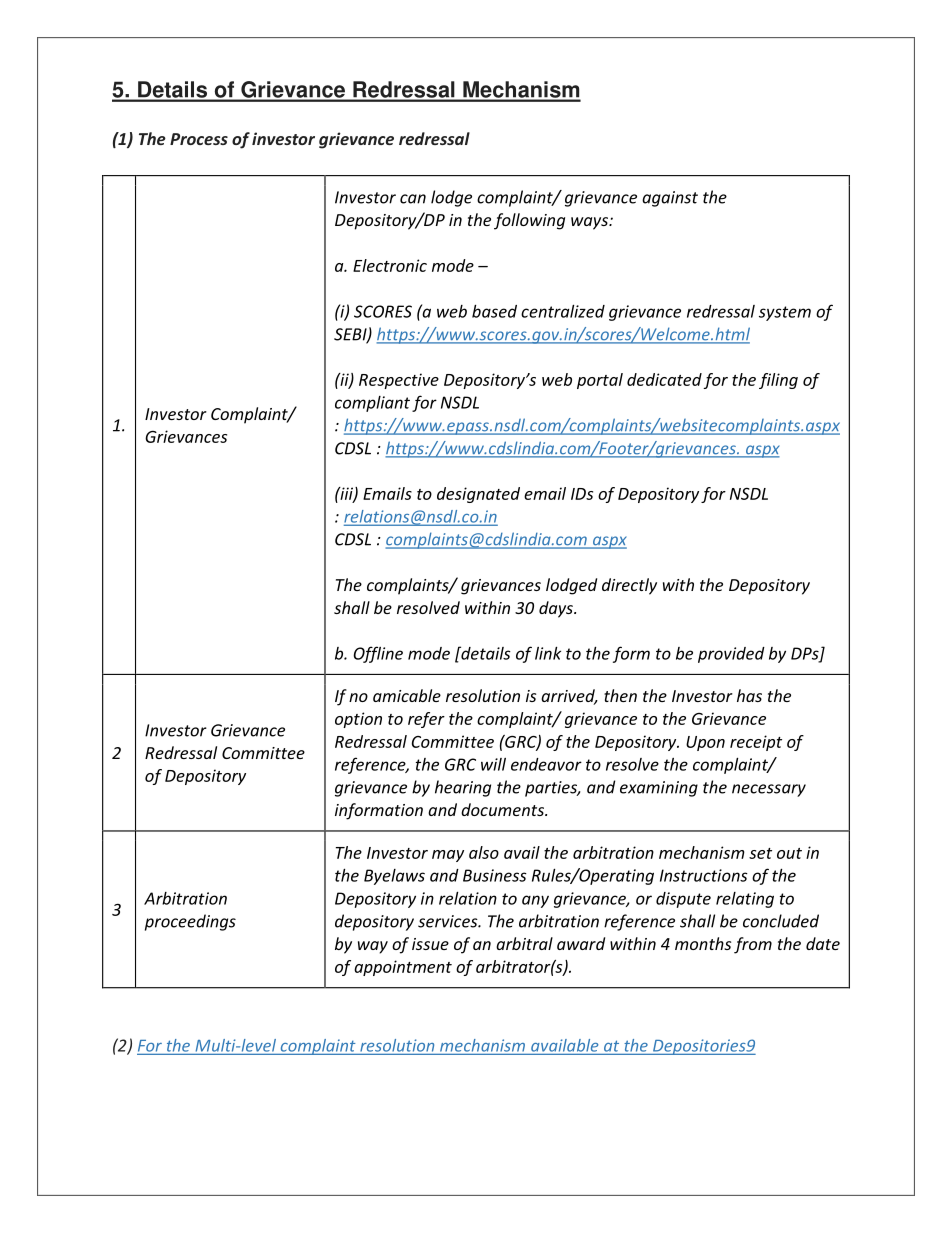 This screenshot has height=1233, width=952. I want to click on Process, so click(199, 139).
